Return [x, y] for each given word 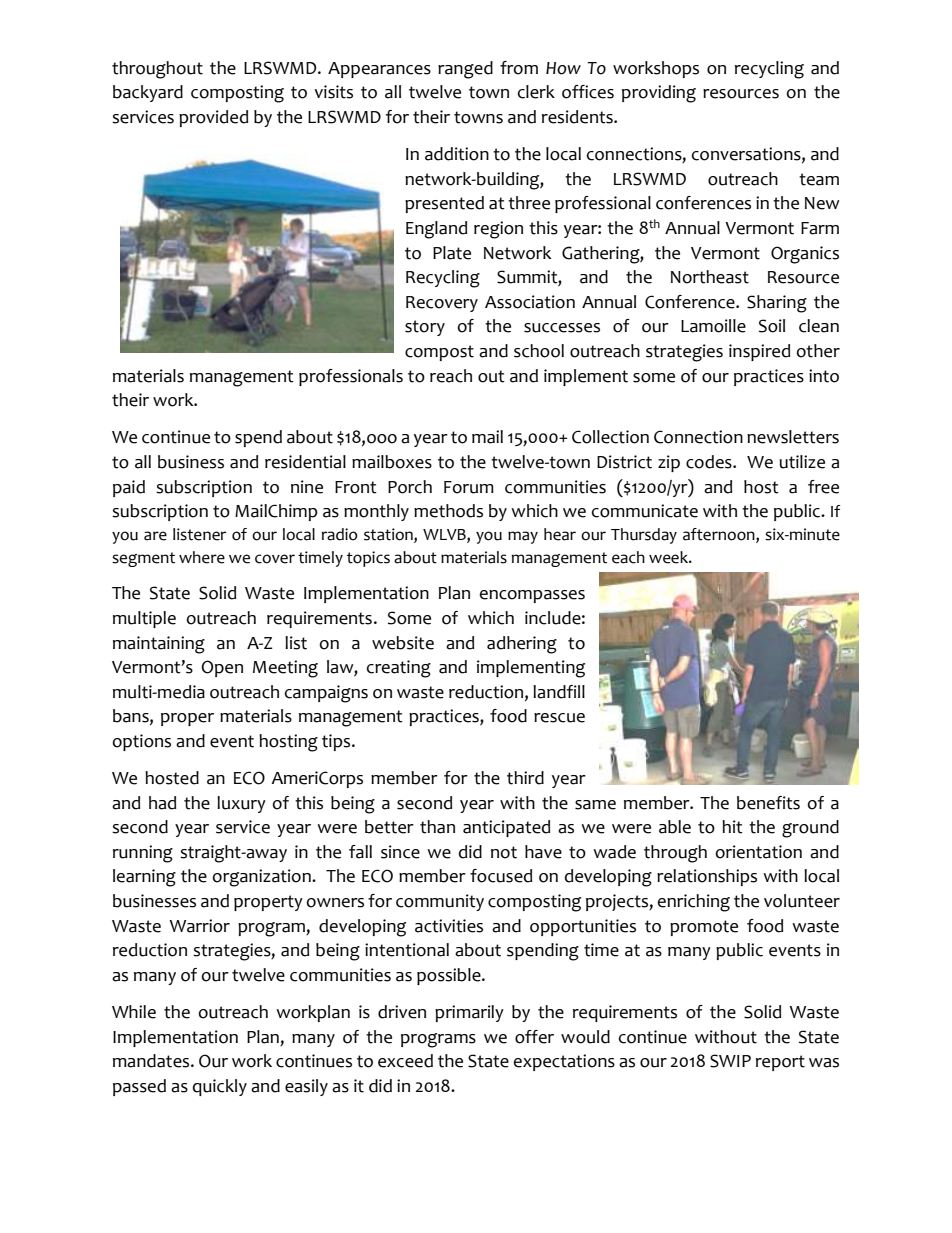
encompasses [532, 596]
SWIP [730, 1061]
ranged [465, 70]
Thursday [644, 536]
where [202, 557]
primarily [469, 1013]
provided [213, 118]
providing [659, 94]
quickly [220, 1087]
